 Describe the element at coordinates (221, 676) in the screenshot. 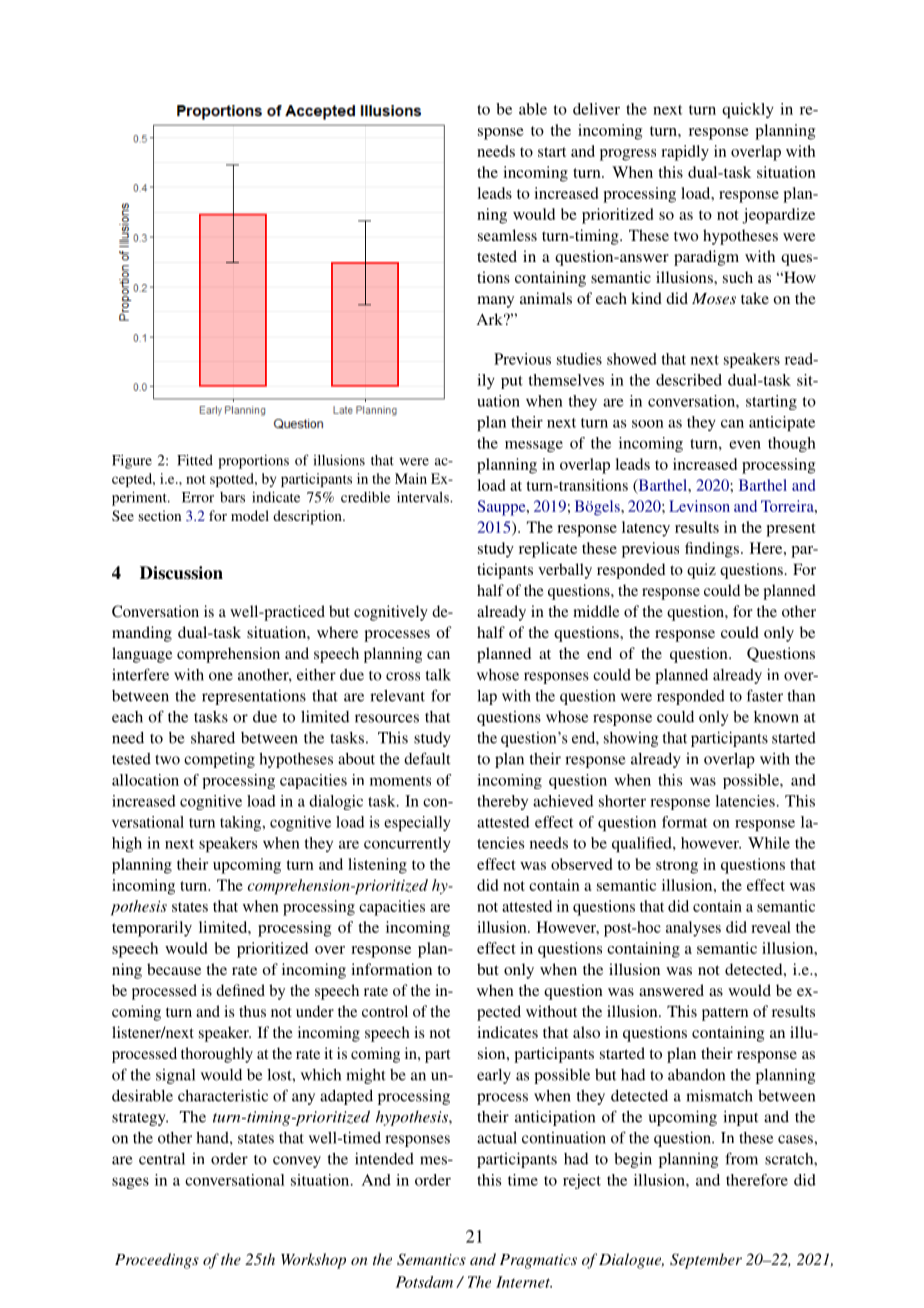

I see `one` at that location.
